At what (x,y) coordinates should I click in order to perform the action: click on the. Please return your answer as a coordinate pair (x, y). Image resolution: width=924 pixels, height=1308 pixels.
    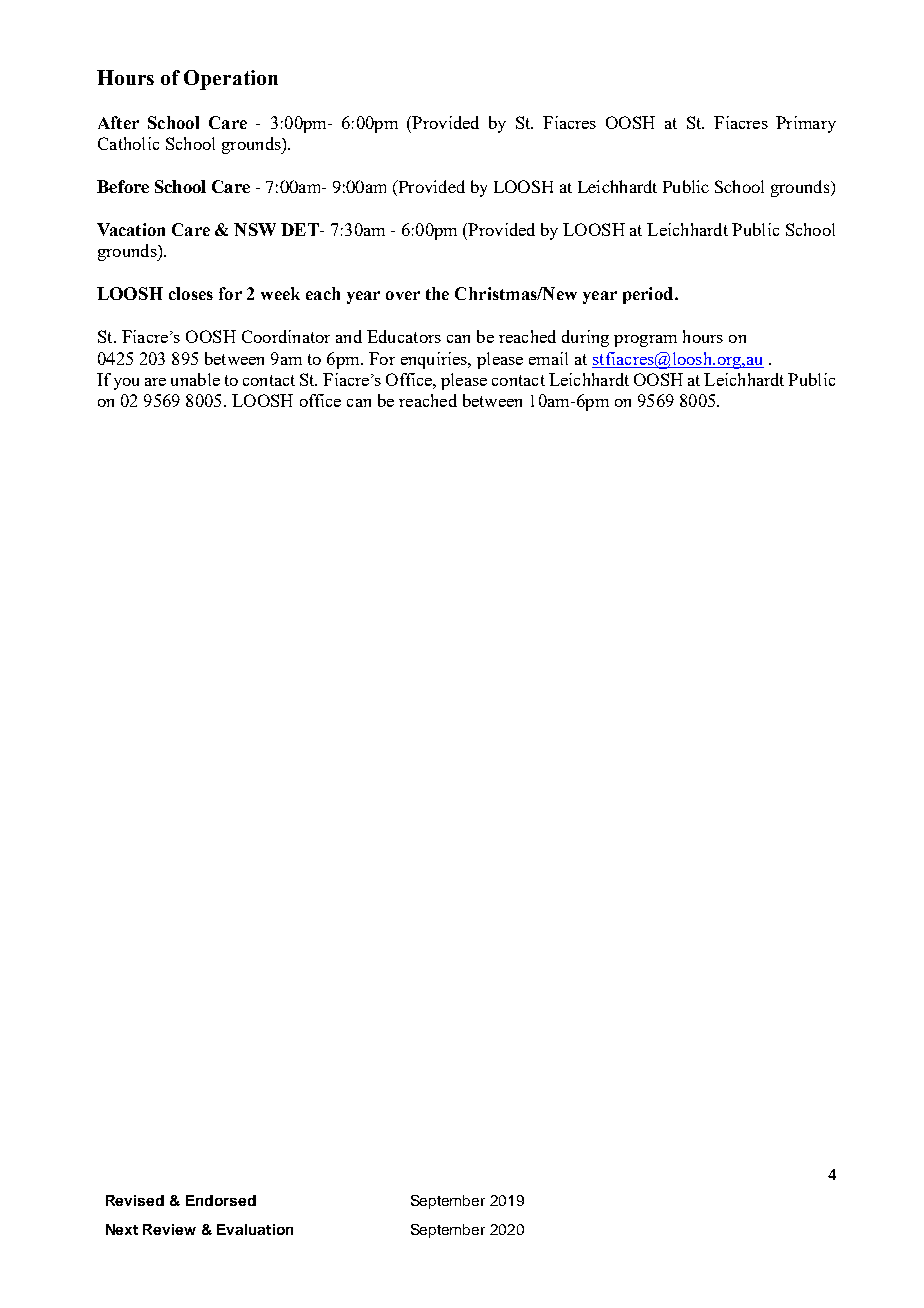
    Looking at the image, I should click on (437, 293).
